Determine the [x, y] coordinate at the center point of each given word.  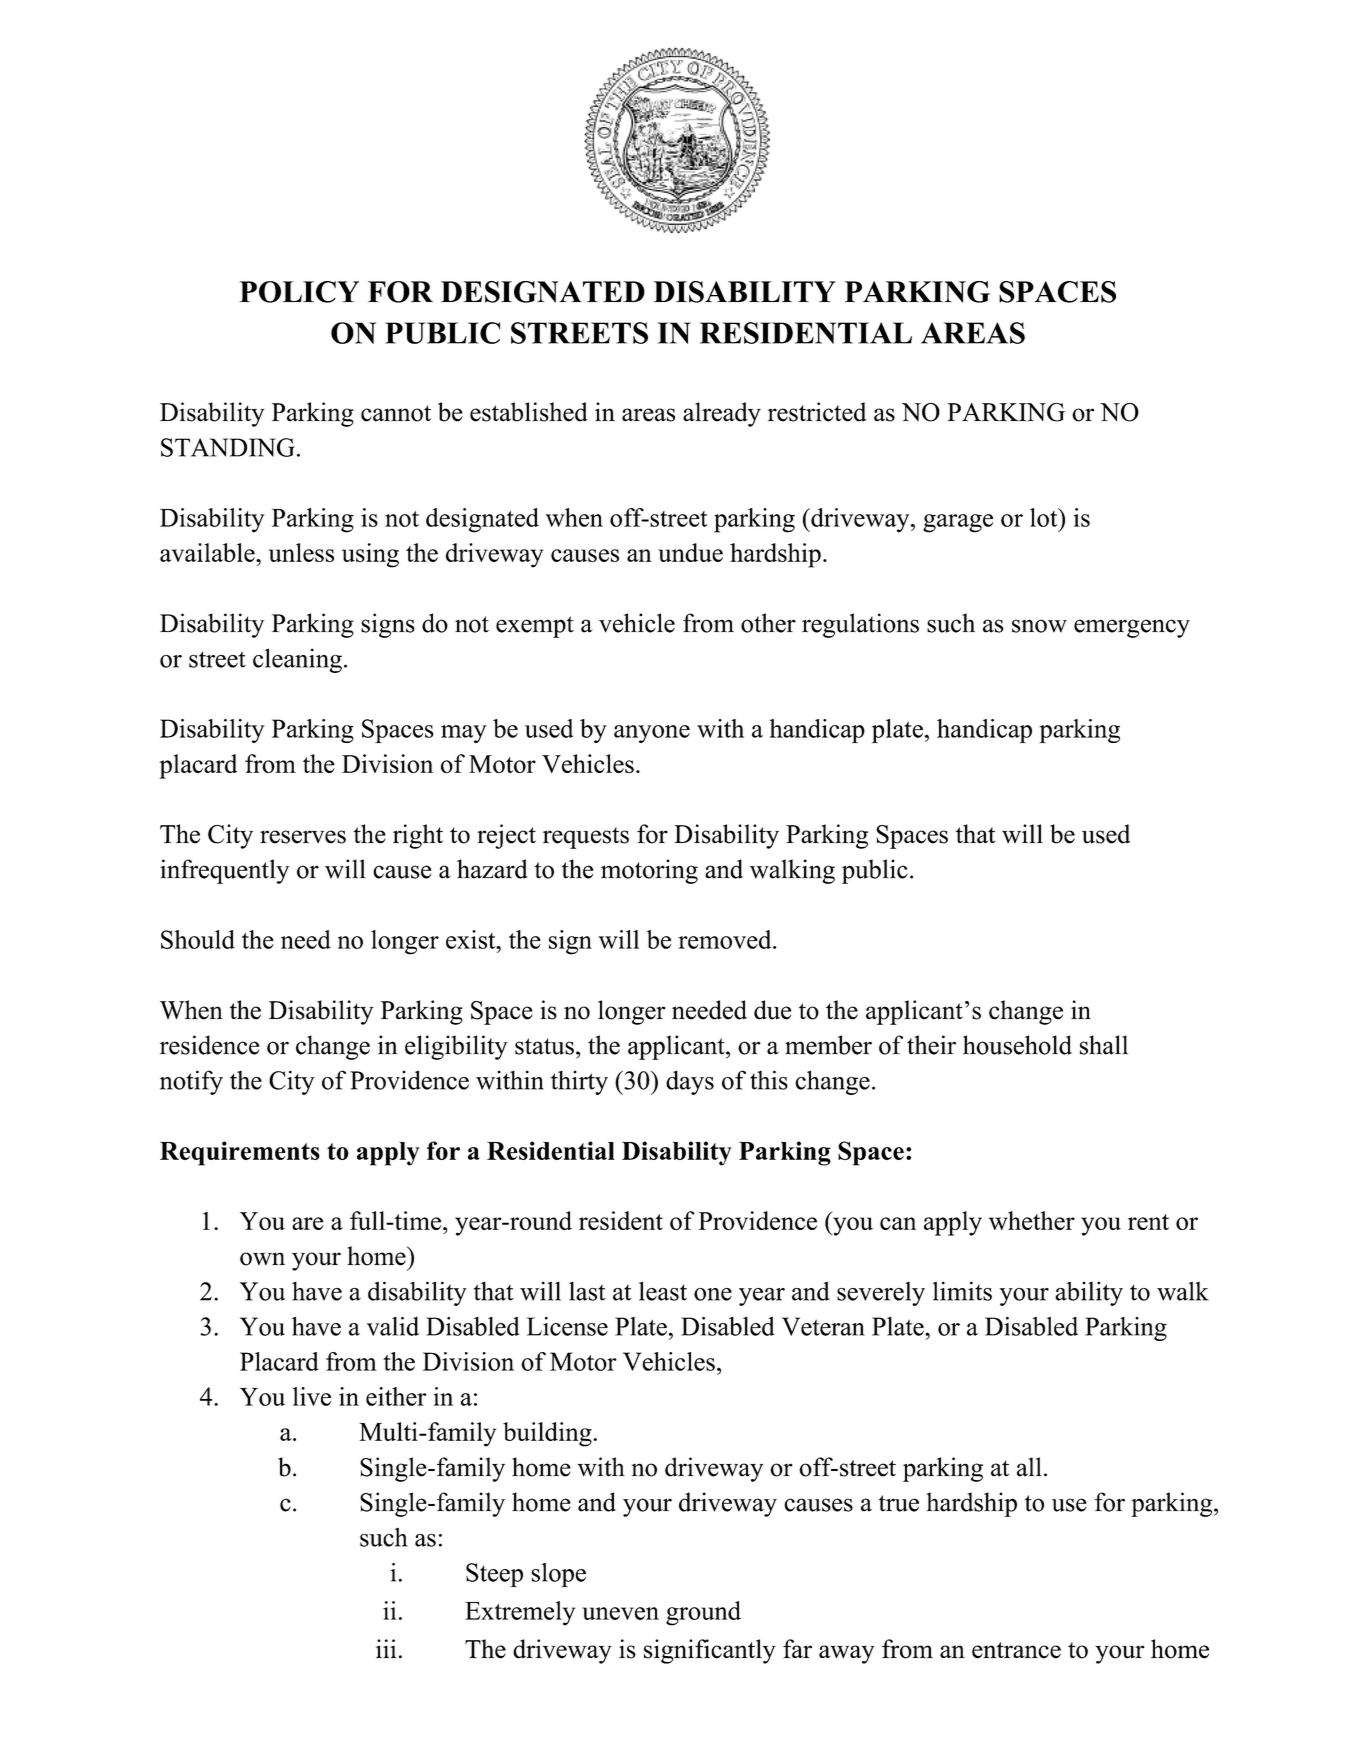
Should [198, 939]
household [1017, 1045]
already [722, 414]
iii [386, 1648]
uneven [620, 1613]
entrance [1016, 1650]
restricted [817, 412]
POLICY [299, 292]
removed [726, 939]
